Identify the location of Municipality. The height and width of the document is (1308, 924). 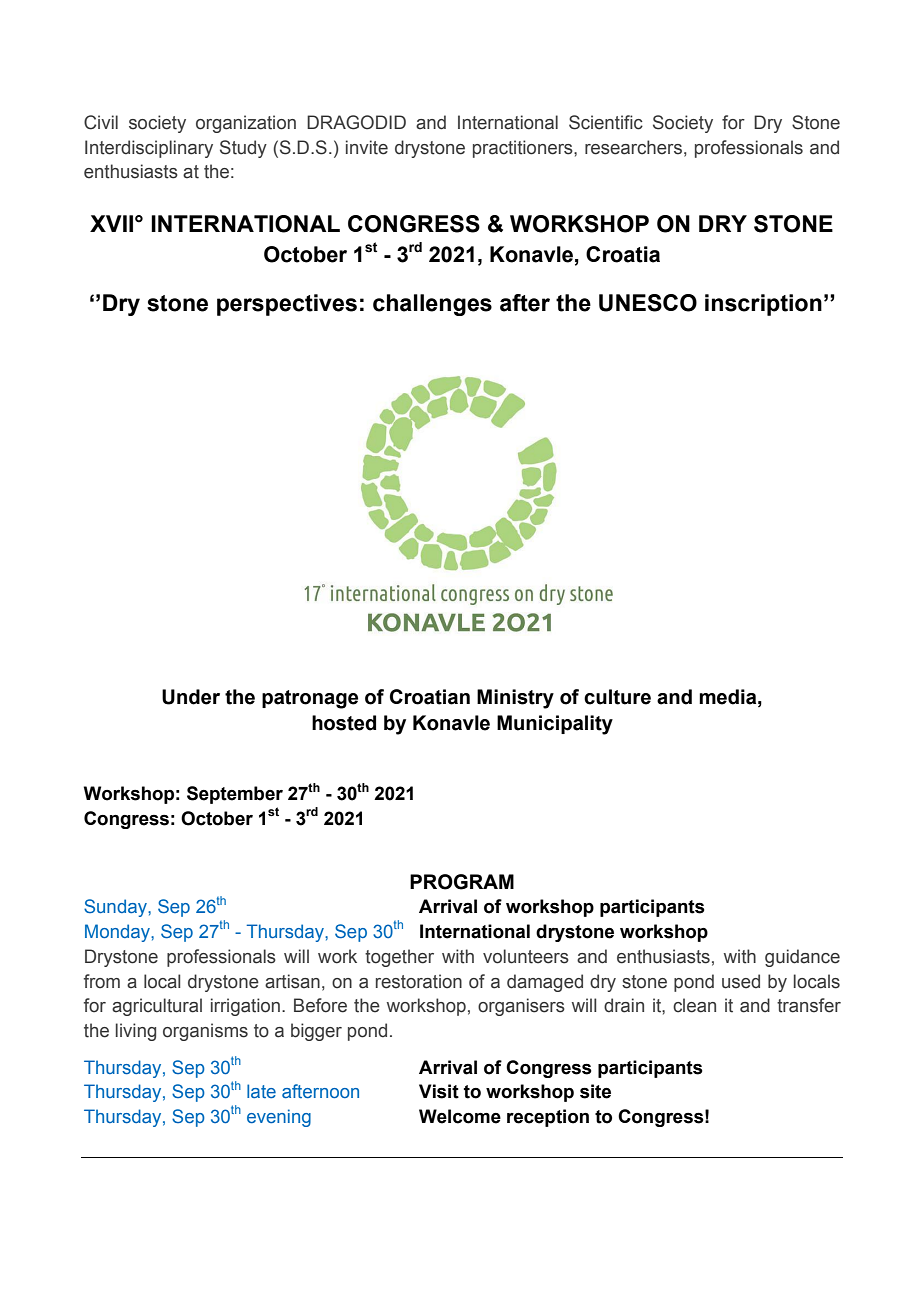
(555, 725).
